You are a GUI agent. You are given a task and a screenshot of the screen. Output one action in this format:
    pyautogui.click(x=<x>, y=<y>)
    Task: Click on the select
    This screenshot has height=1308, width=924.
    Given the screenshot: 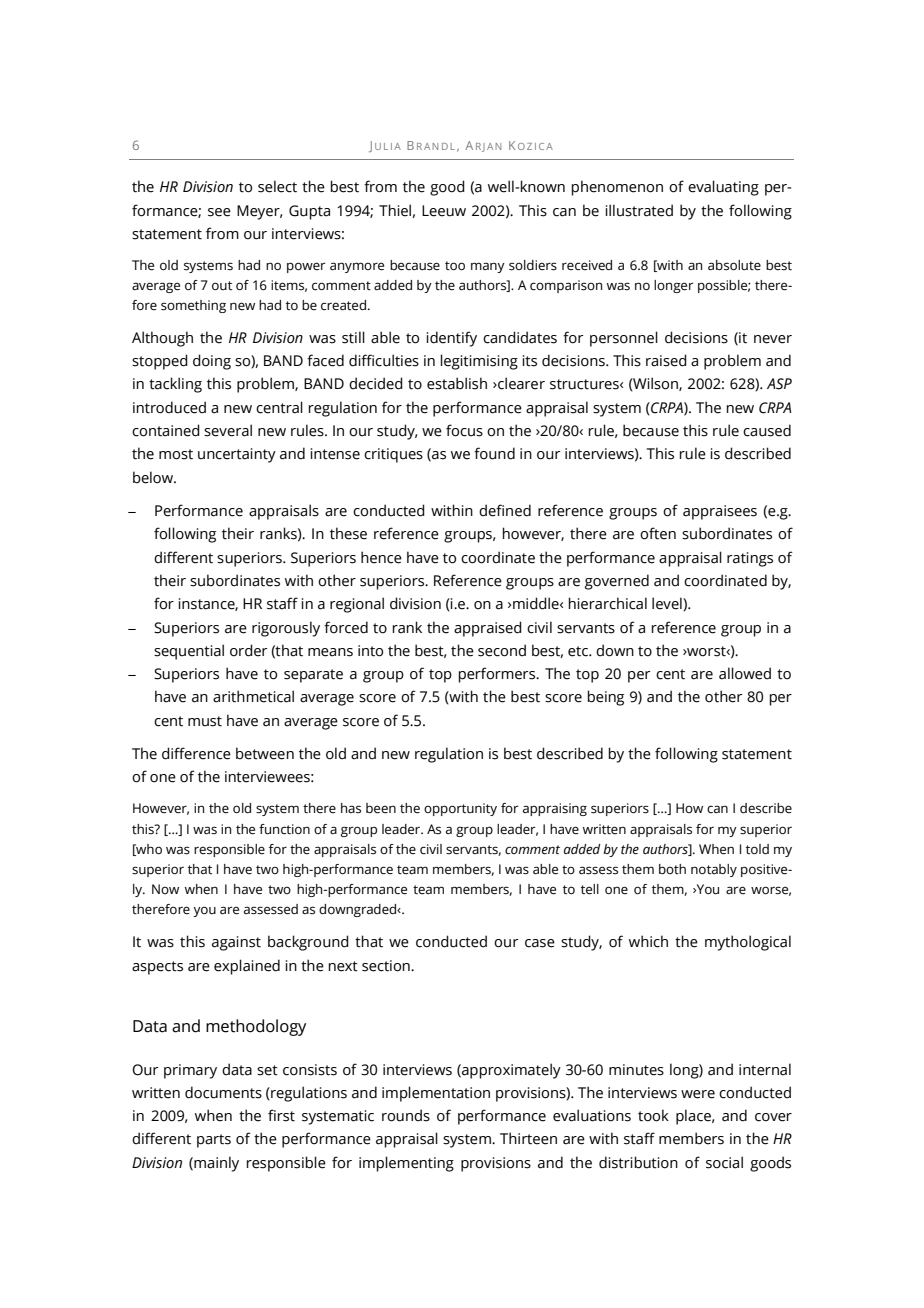 What is the action you would take?
    pyautogui.click(x=277, y=186)
